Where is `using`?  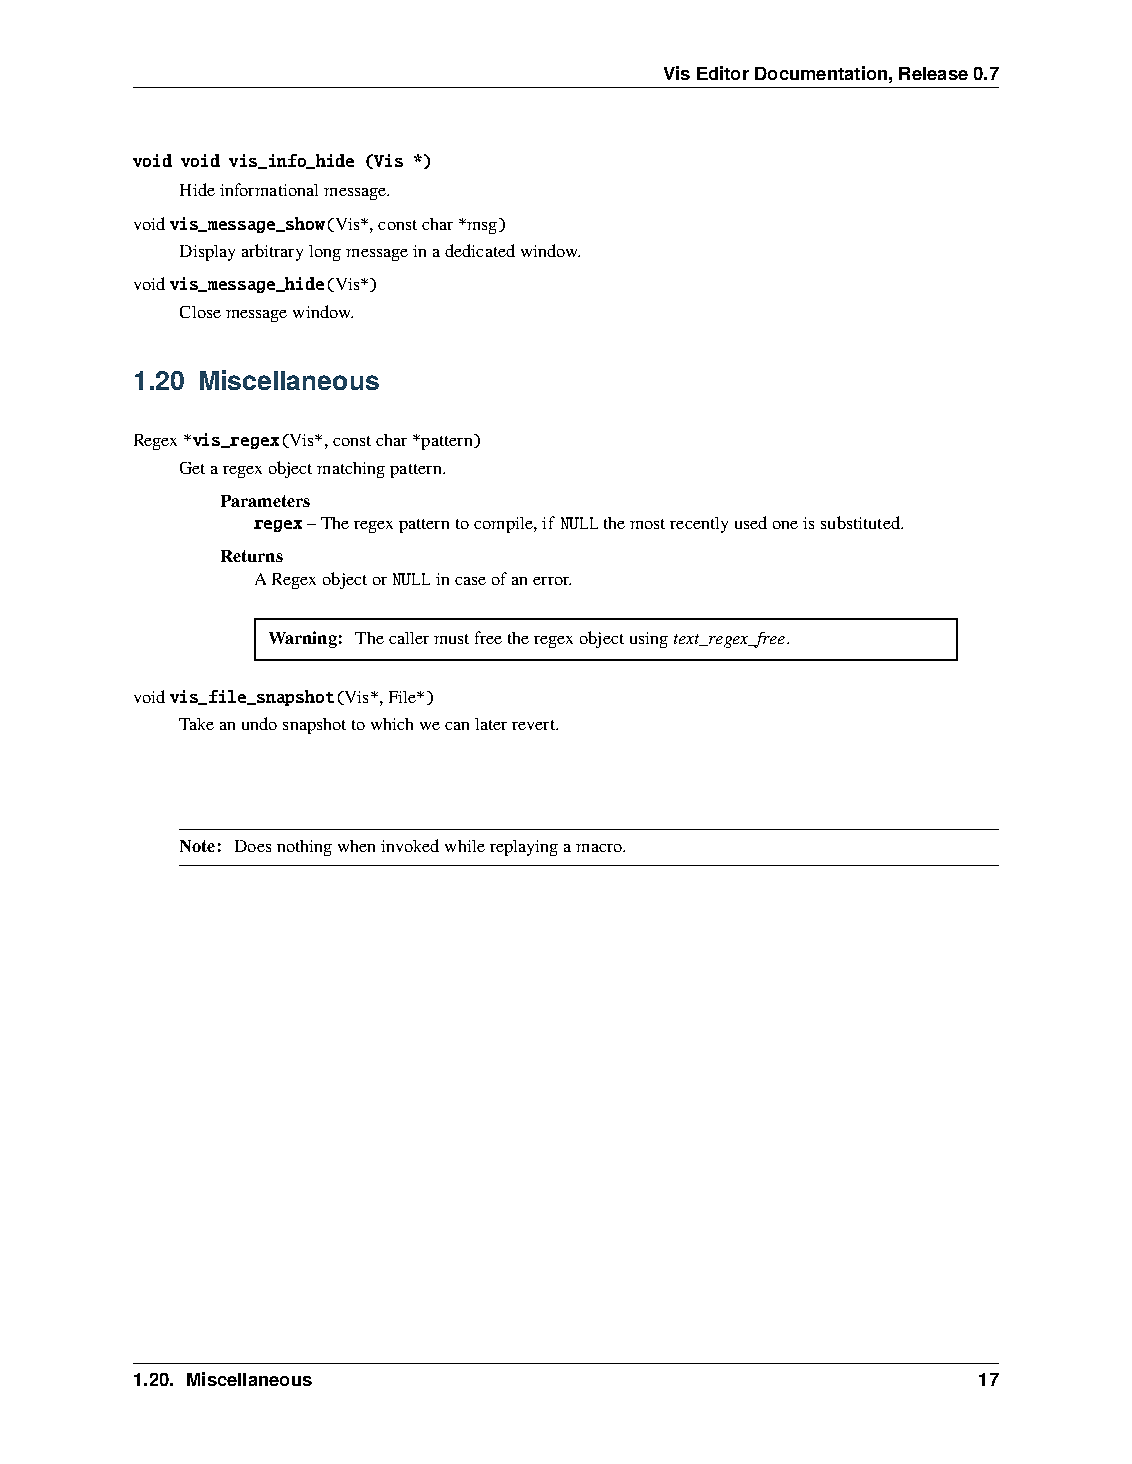
using is located at coordinates (649, 640).
